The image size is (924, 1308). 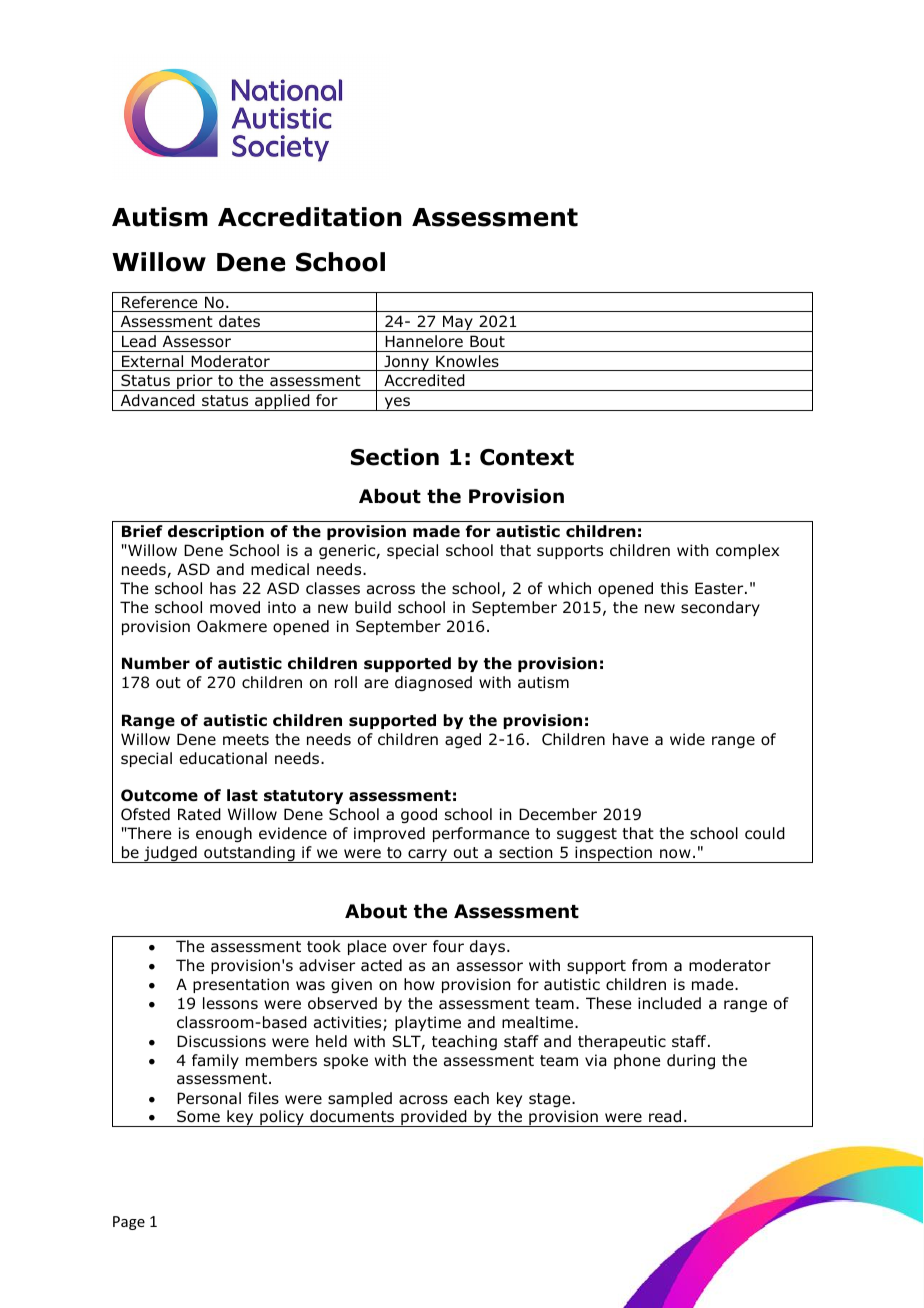 What do you see at coordinates (239, 321) in the screenshot?
I see `dates` at bounding box center [239, 321].
